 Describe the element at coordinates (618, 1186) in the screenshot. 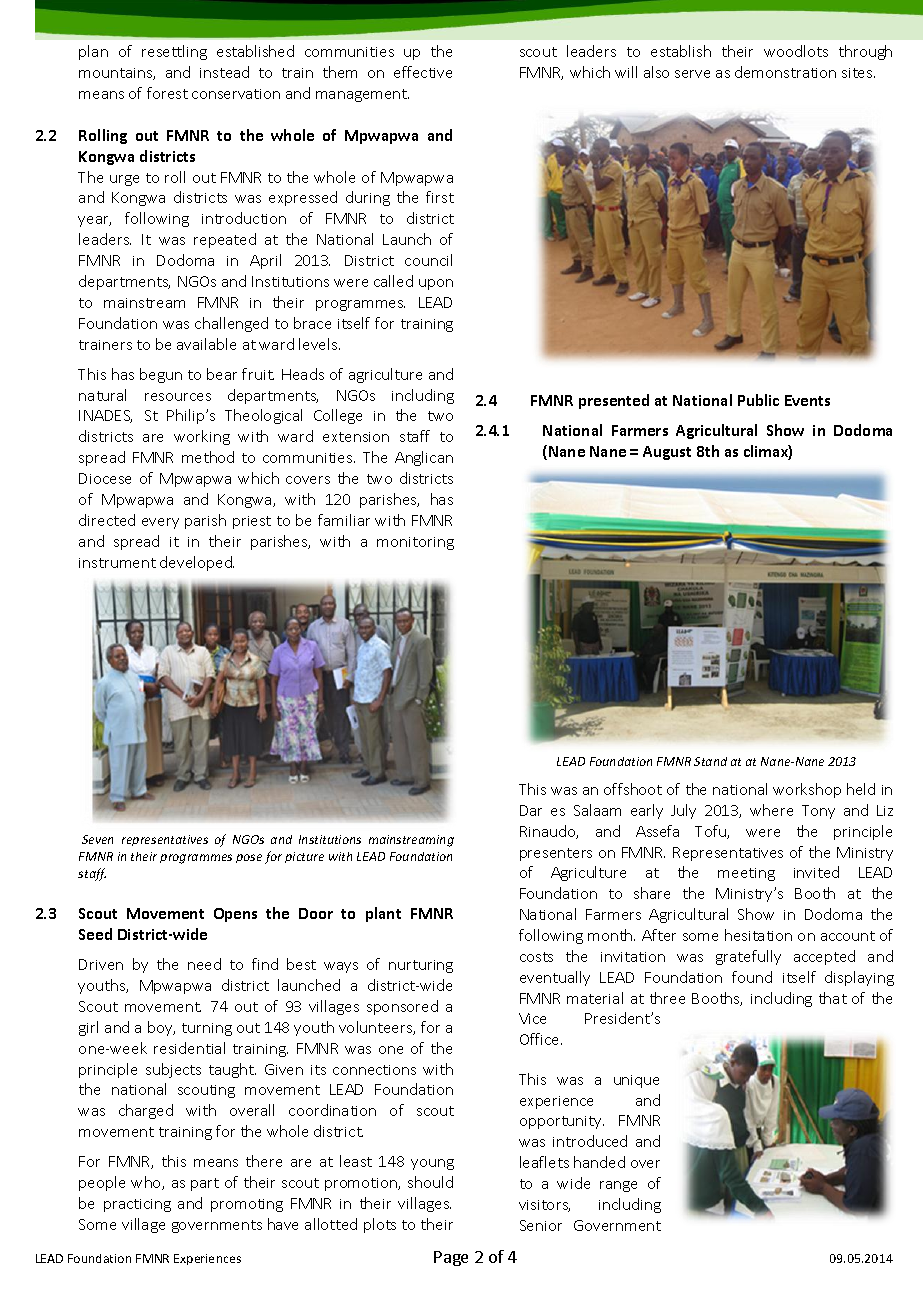

I see `range` at that location.
